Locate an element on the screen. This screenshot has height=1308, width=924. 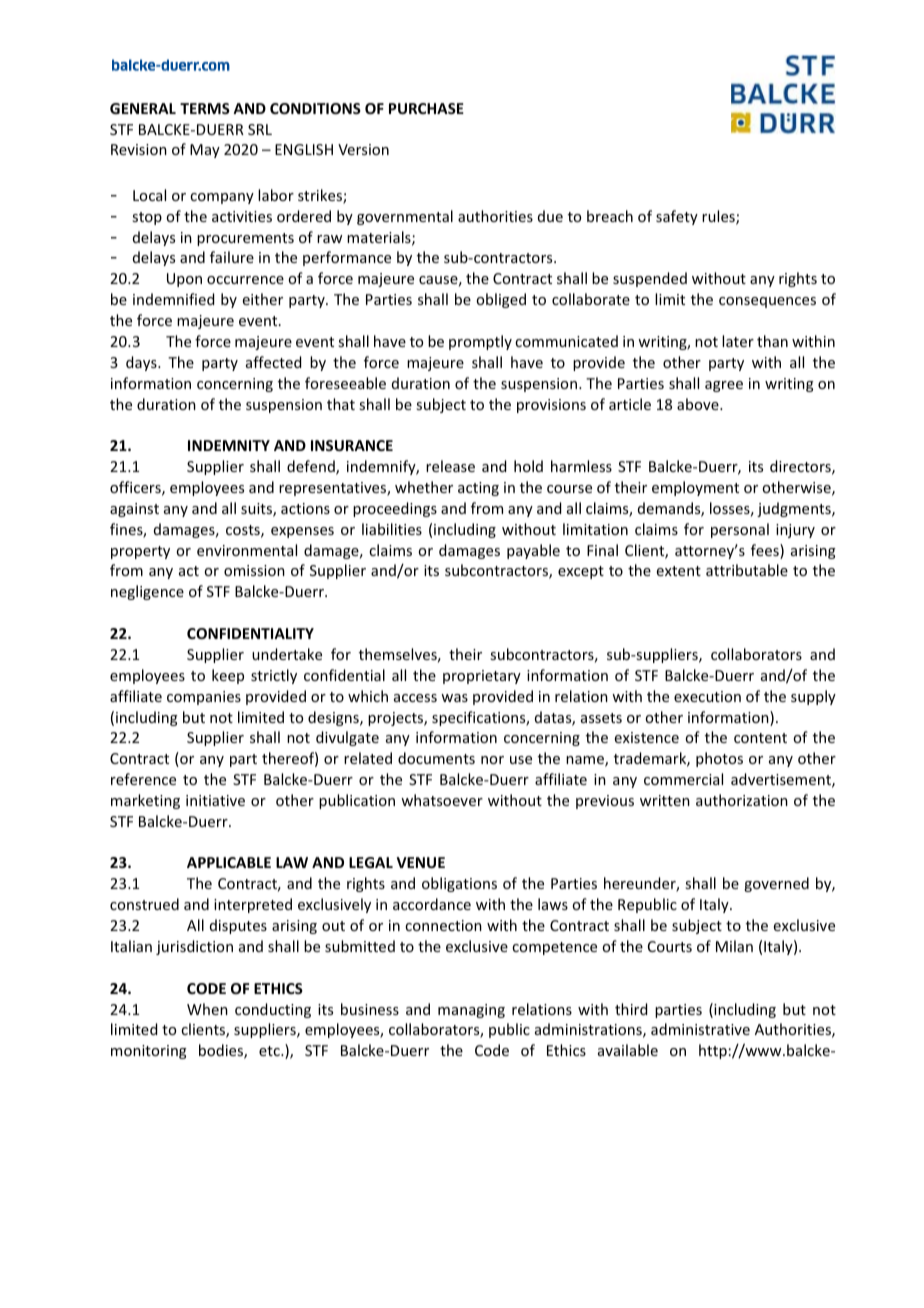
When is located at coordinates (207, 1009).
